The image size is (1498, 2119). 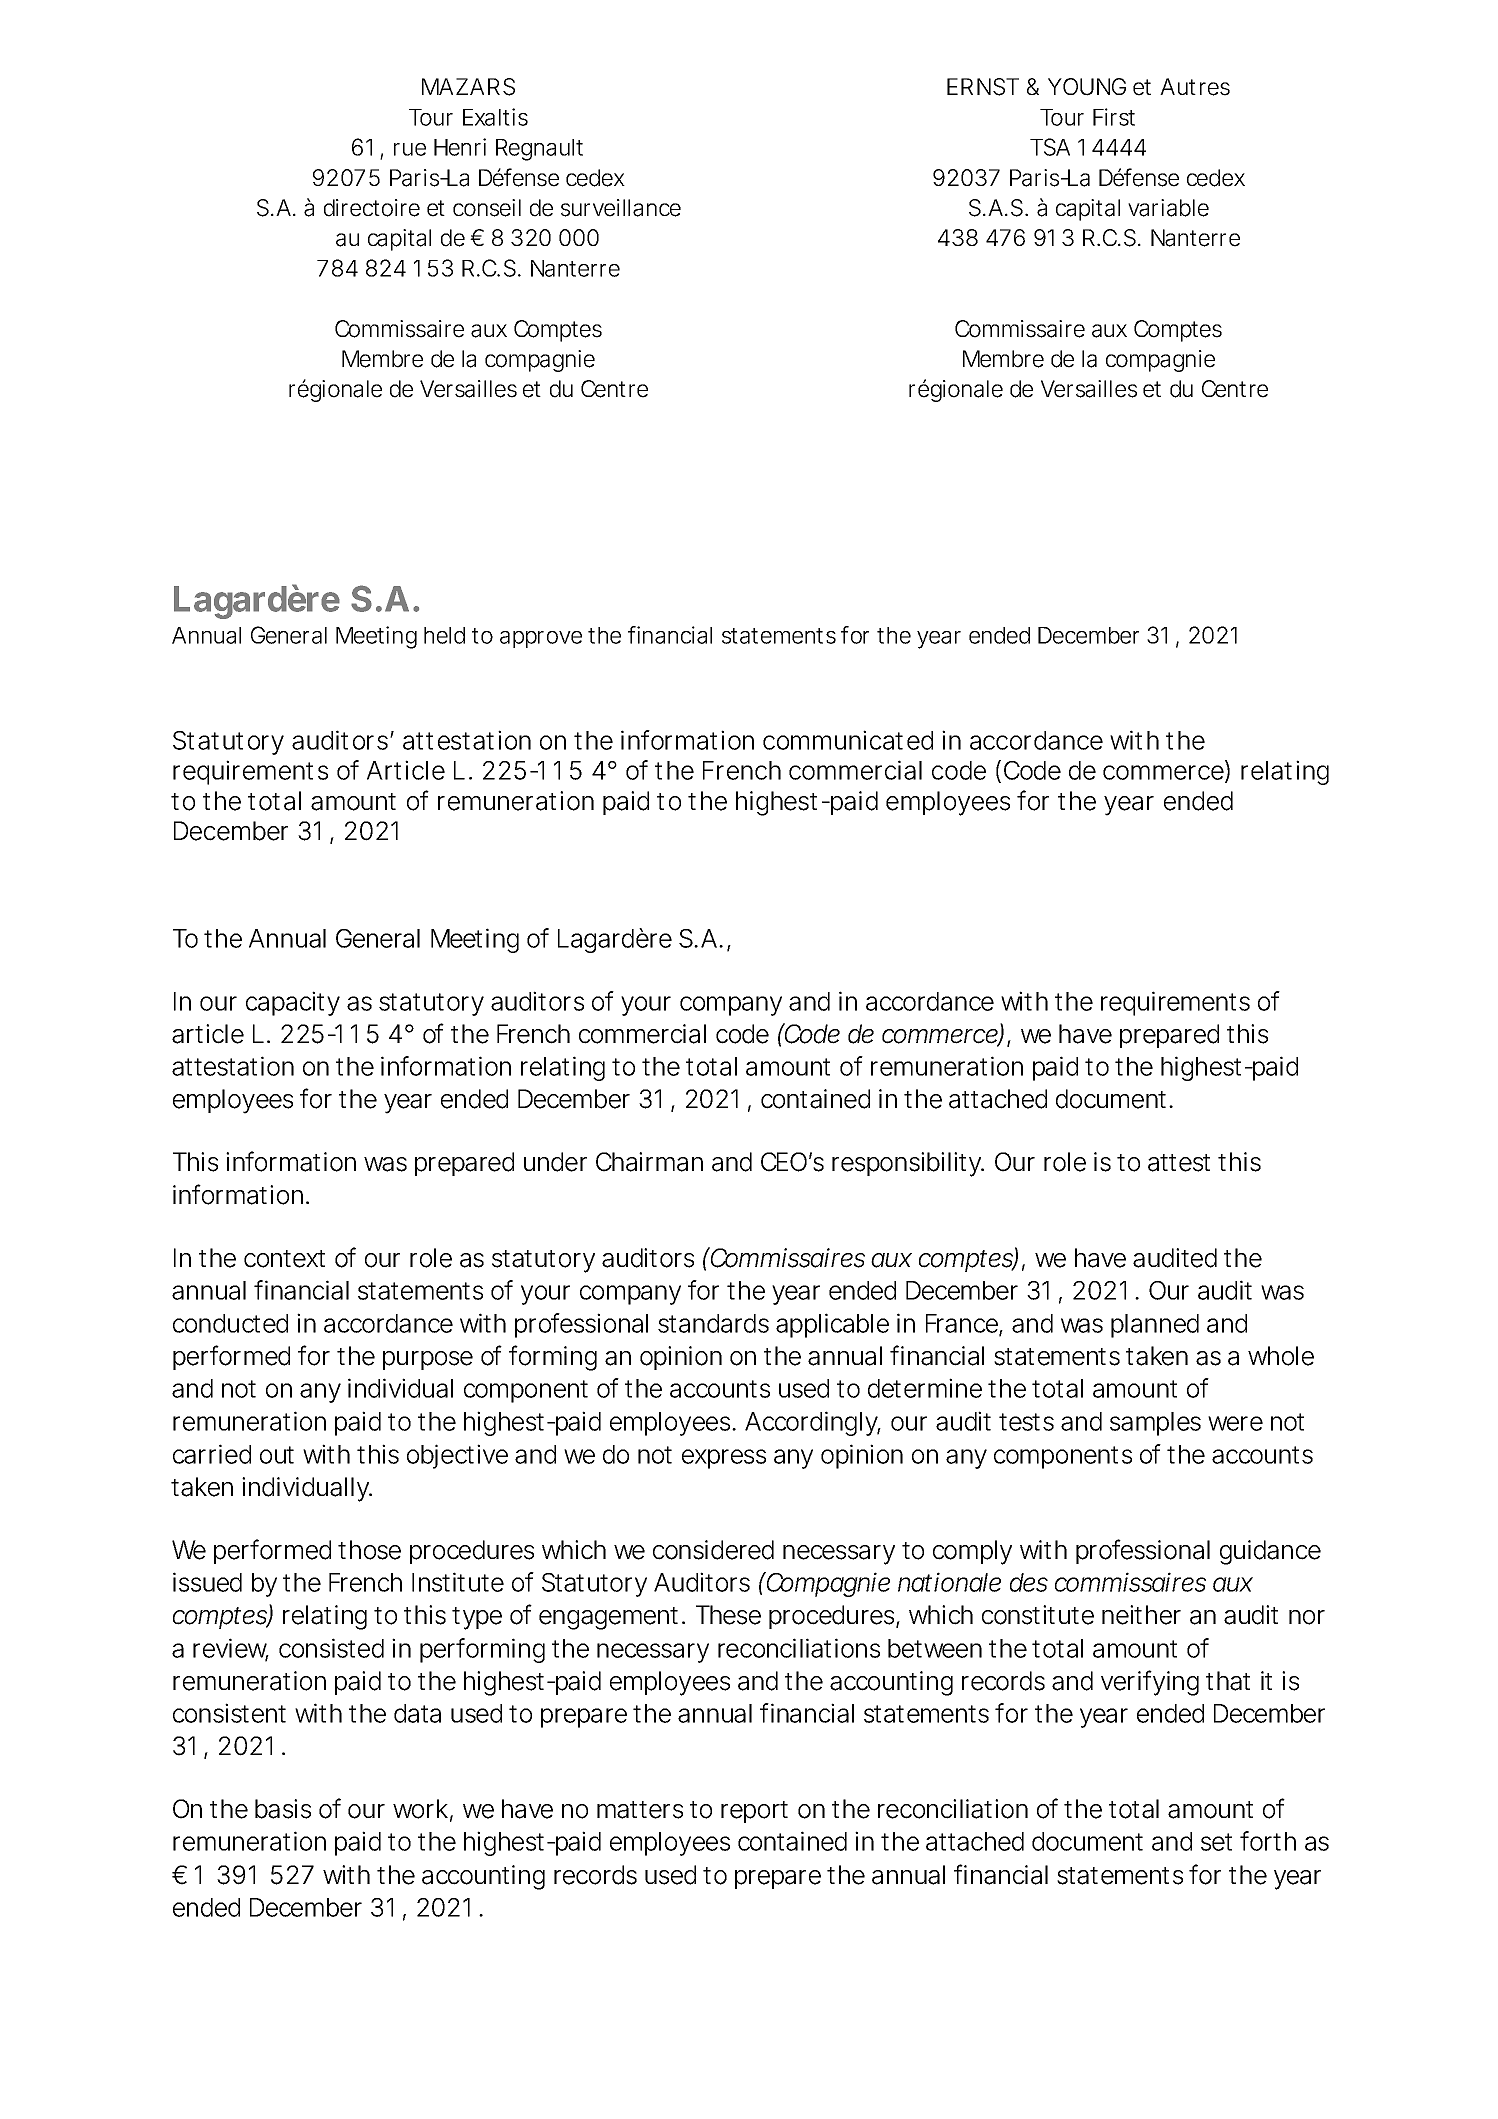 What do you see at coordinates (293, 1003) in the screenshot?
I see `capacity` at bounding box center [293, 1003].
